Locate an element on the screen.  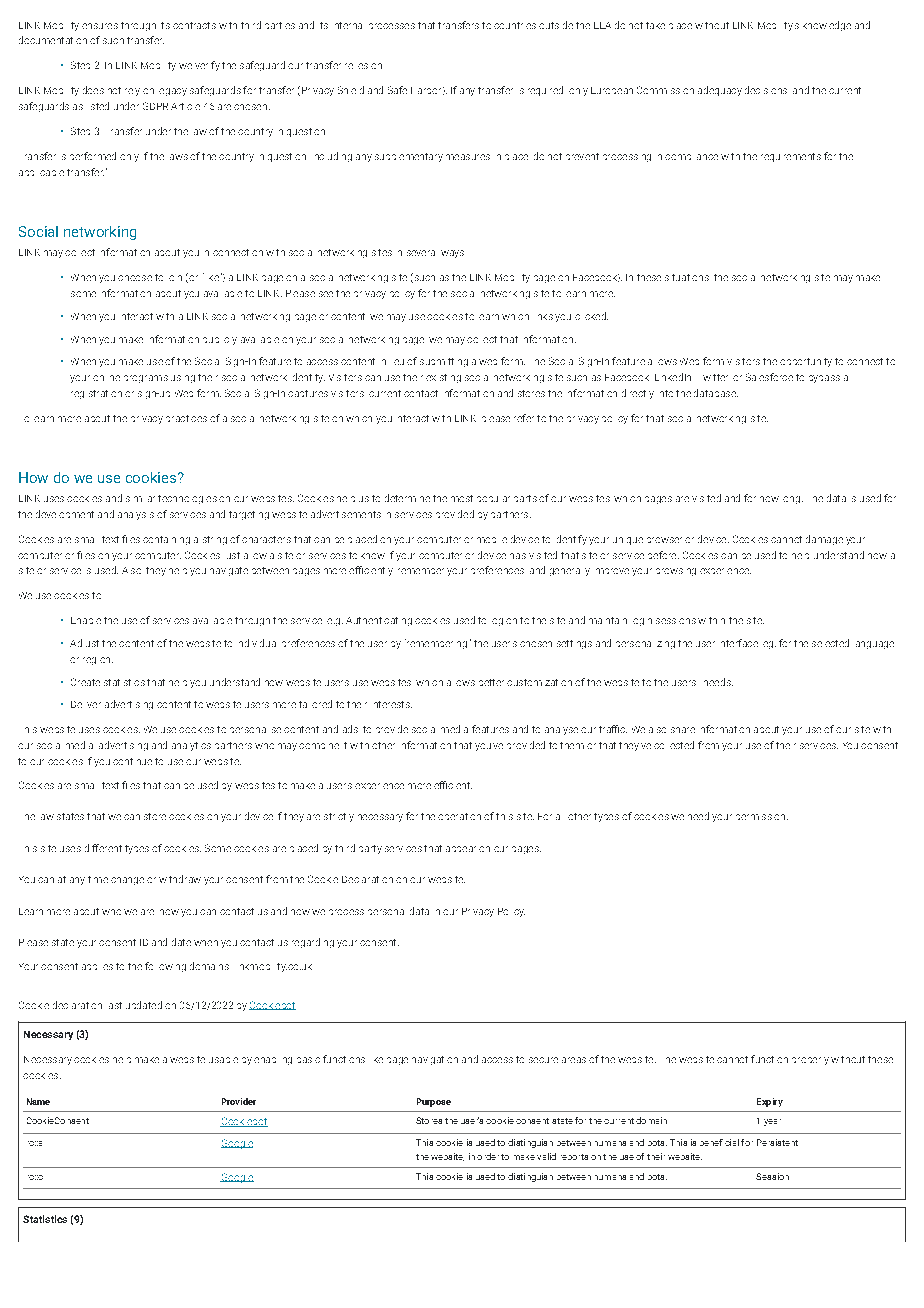
continue is located at coordinates (132, 761).
